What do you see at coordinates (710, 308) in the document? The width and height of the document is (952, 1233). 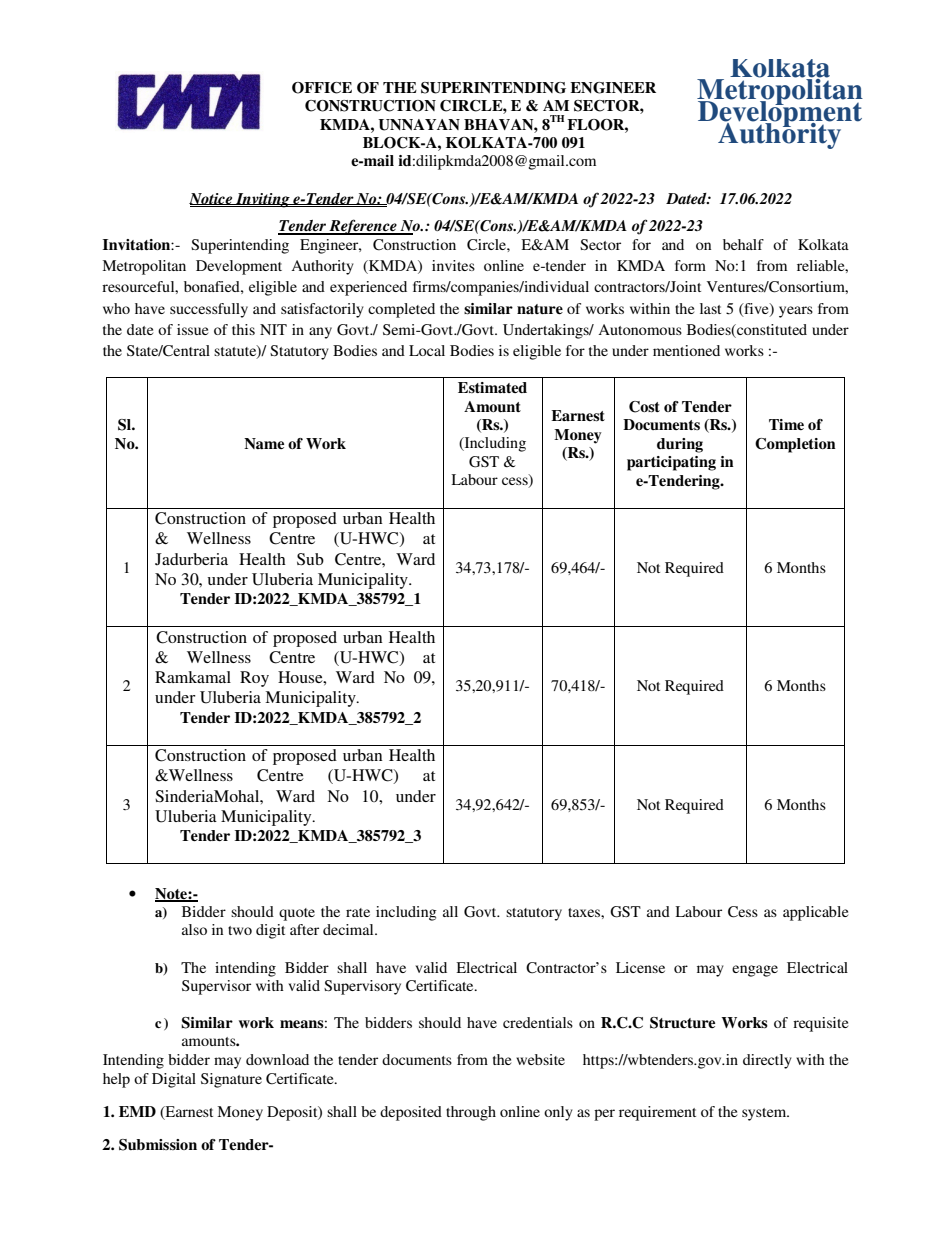 I see `last` at bounding box center [710, 308].
